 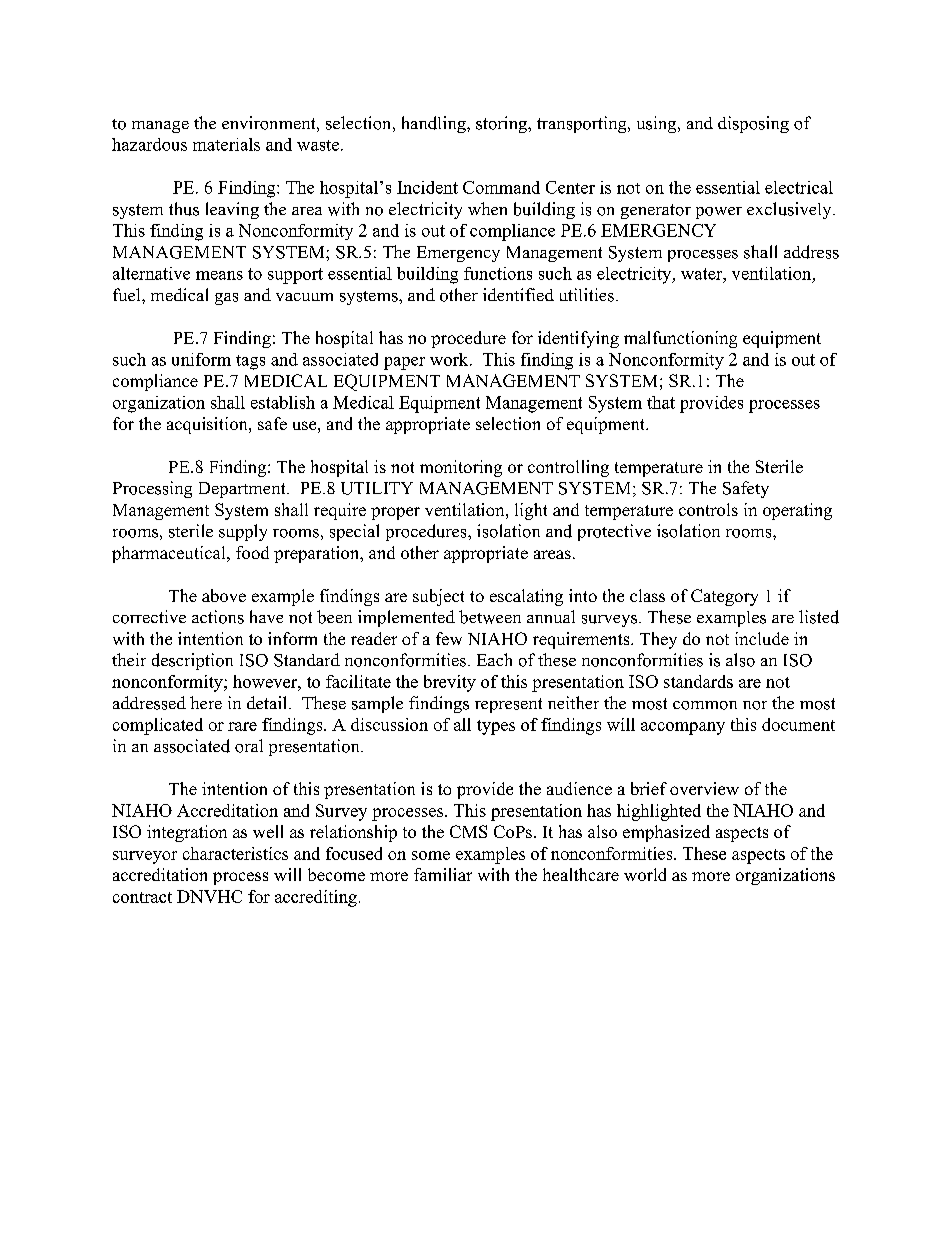 I want to click on storing, so click(x=502, y=124).
